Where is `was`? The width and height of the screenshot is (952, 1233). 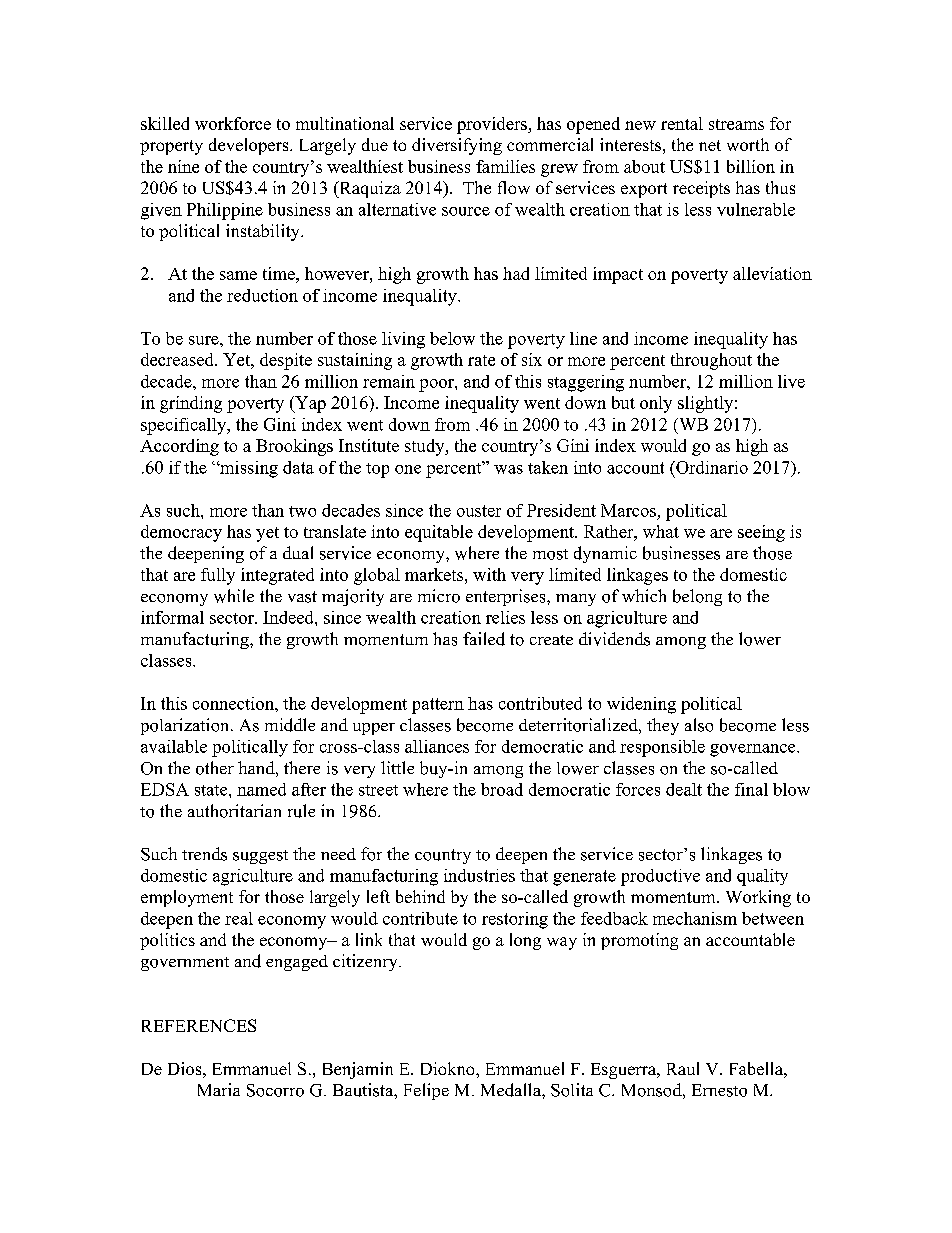
was is located at coordinates (508, 469).
